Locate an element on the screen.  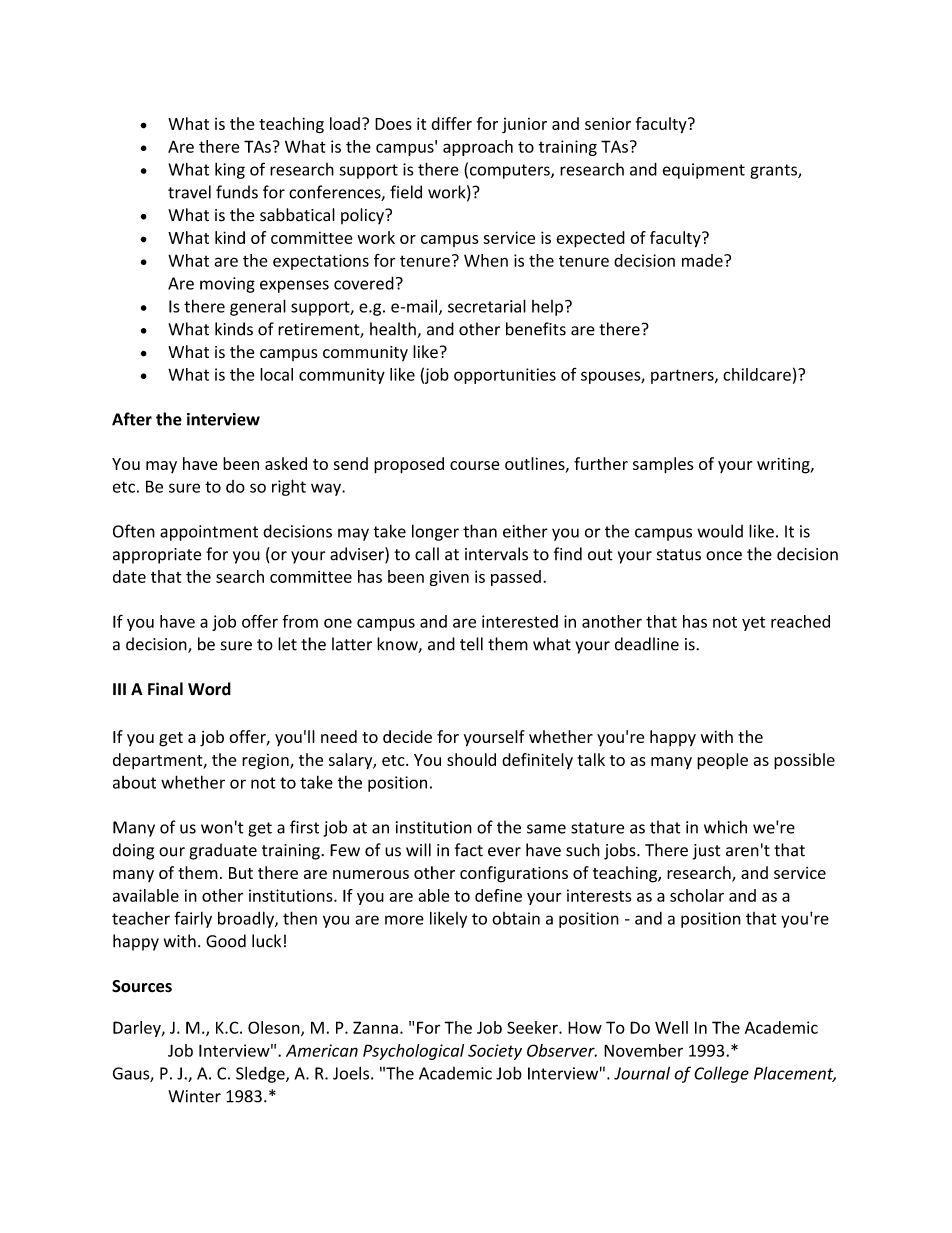
should is located at coordinates (471, 759).
